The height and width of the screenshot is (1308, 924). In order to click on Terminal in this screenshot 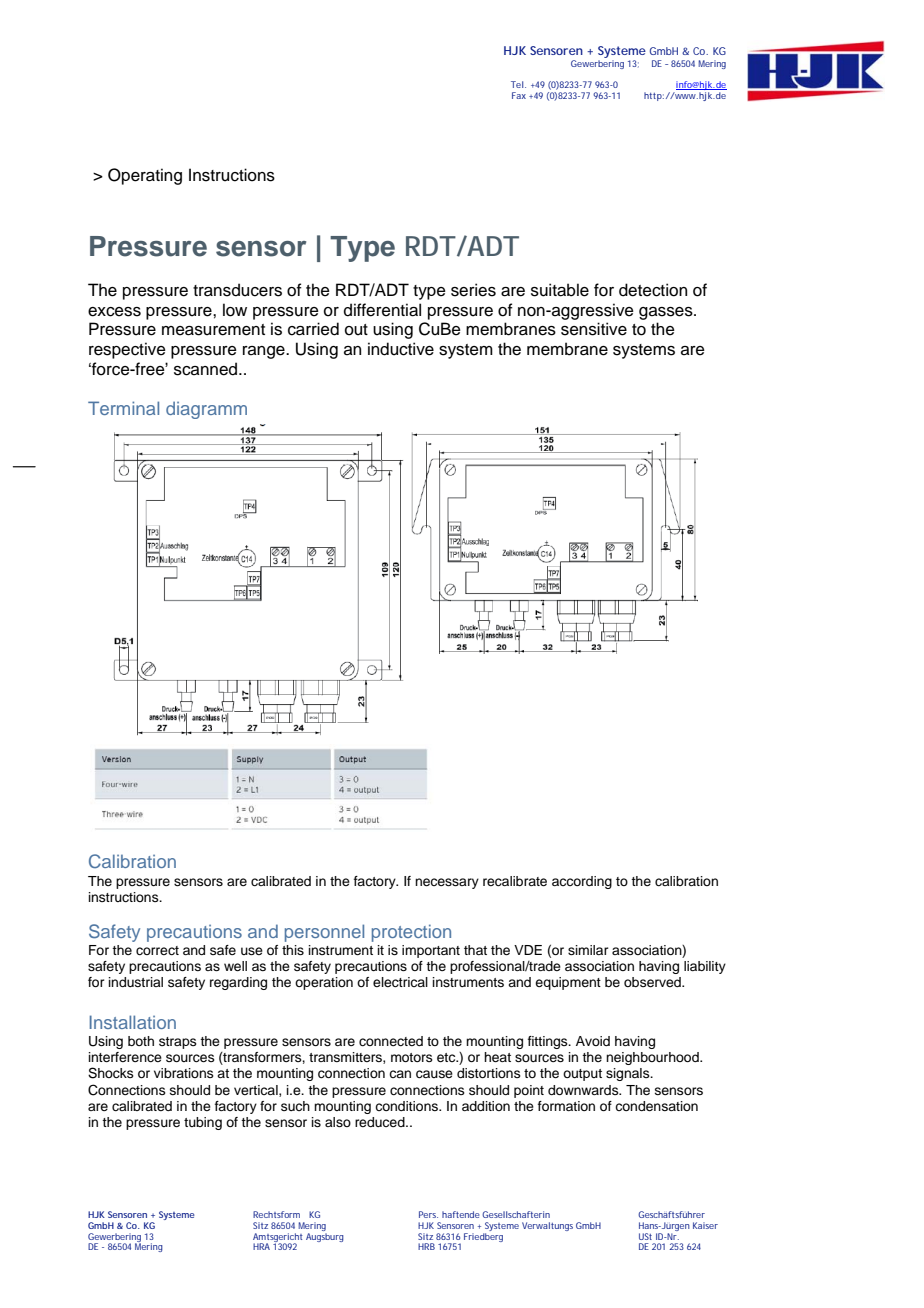, I will do `click(123, 408)`.
